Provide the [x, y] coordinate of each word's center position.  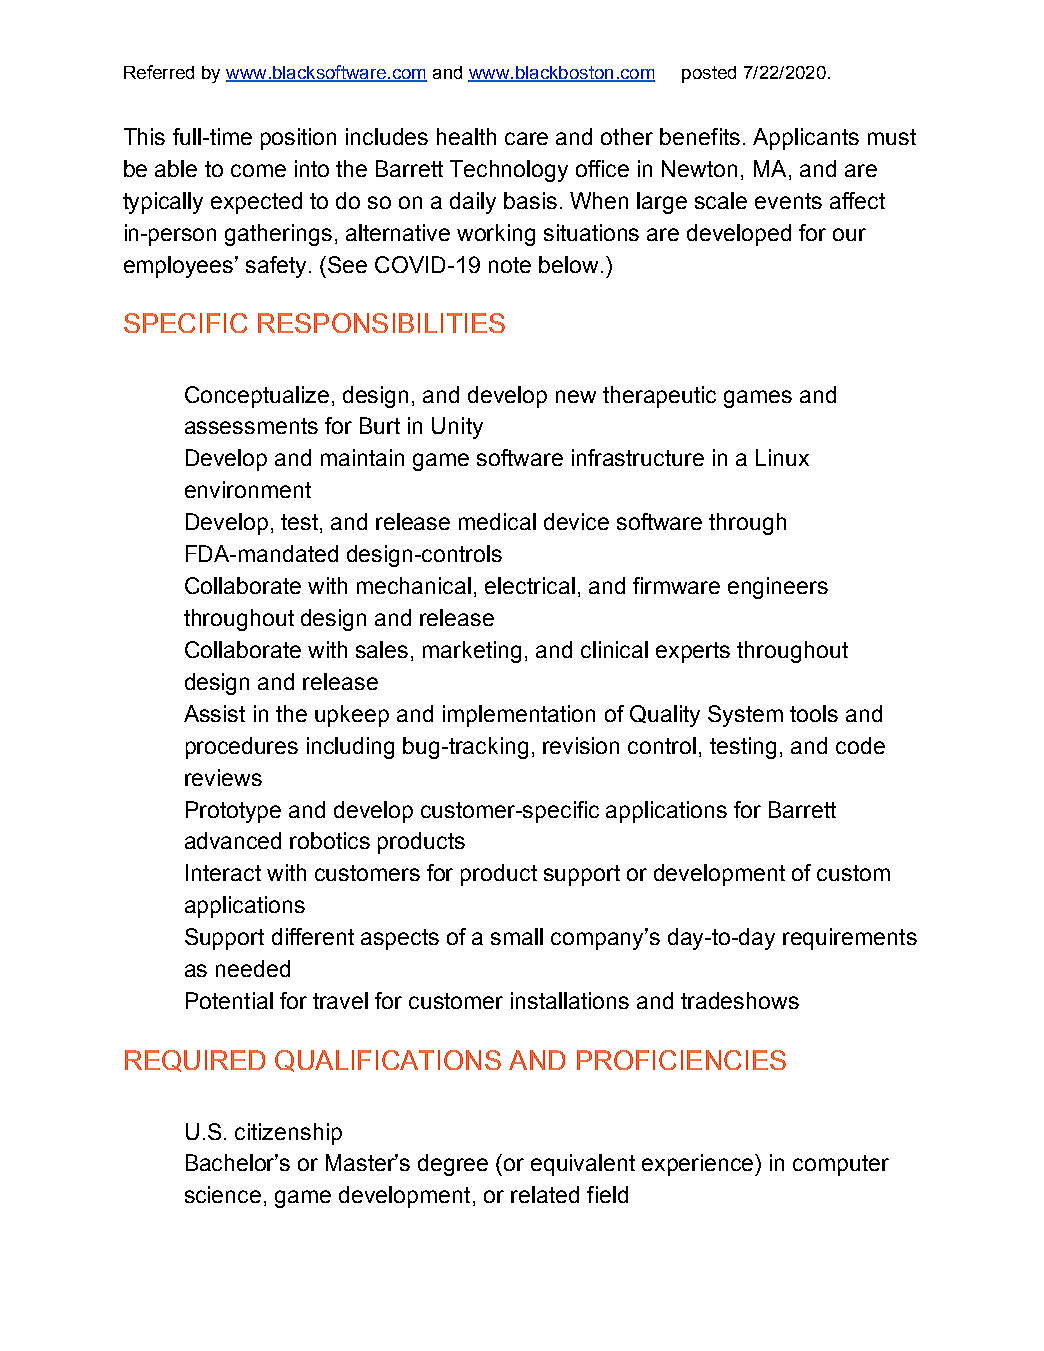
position [298, 139]
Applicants [806, 139]
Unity [457, 428]
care [526, 138]
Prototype [233, 812]
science [223, 1194]
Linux [782, 457]
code [860, 745]
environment [248, 489]
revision [581, 745]
